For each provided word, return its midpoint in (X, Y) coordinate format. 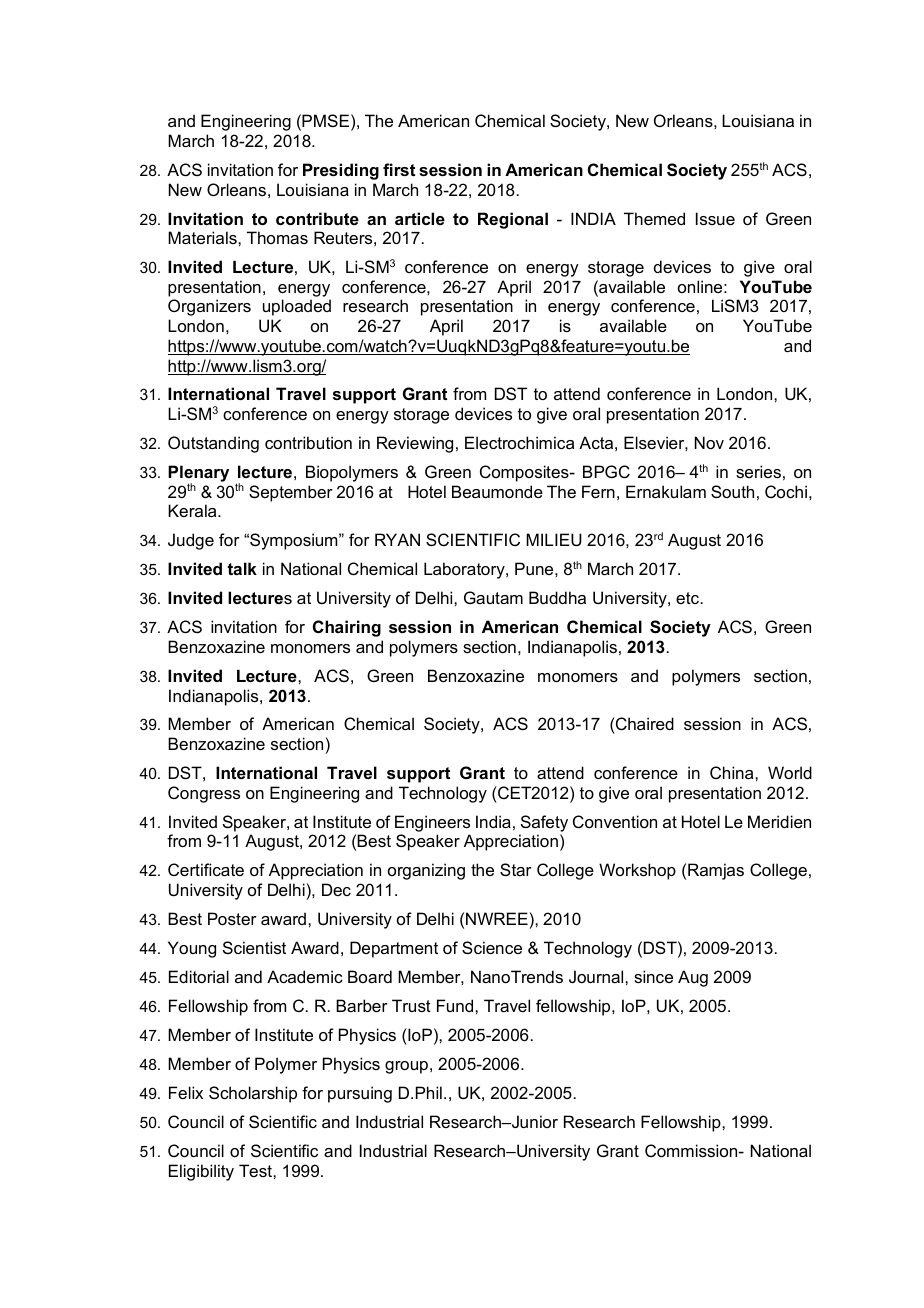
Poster (232, 918)
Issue (715, 218)
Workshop (637, 871)
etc (689, 598)
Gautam (493, 597)
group (406, 1067)
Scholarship (253, 1094)
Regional (513, 220)
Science (492, 947)
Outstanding (213, 444)
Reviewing (415, 444)
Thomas (277, 237)
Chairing (347, 628)
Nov (709, 442)
